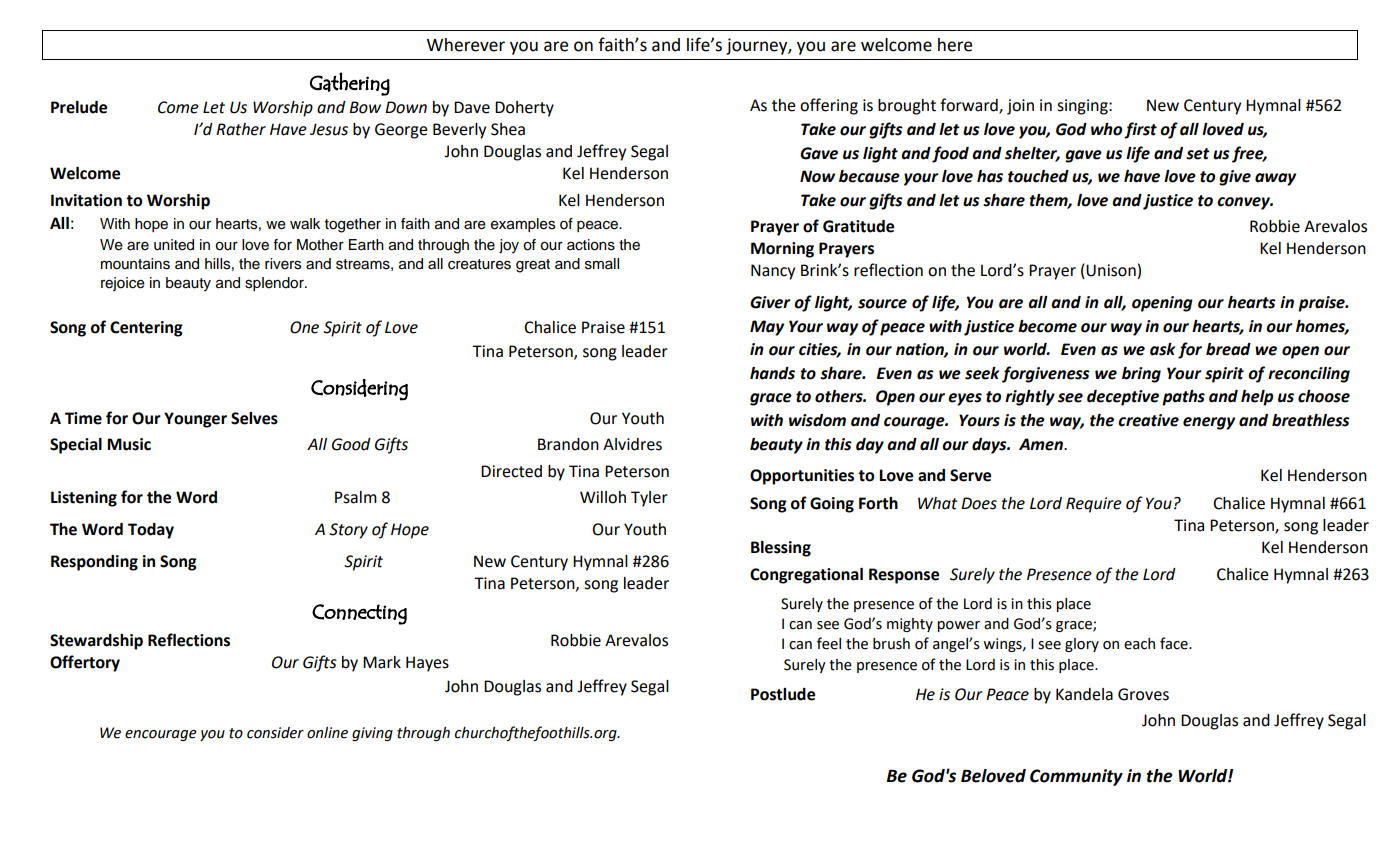 The image size is (1400, 850). I want to click on wisdom, so click(817, 420).
